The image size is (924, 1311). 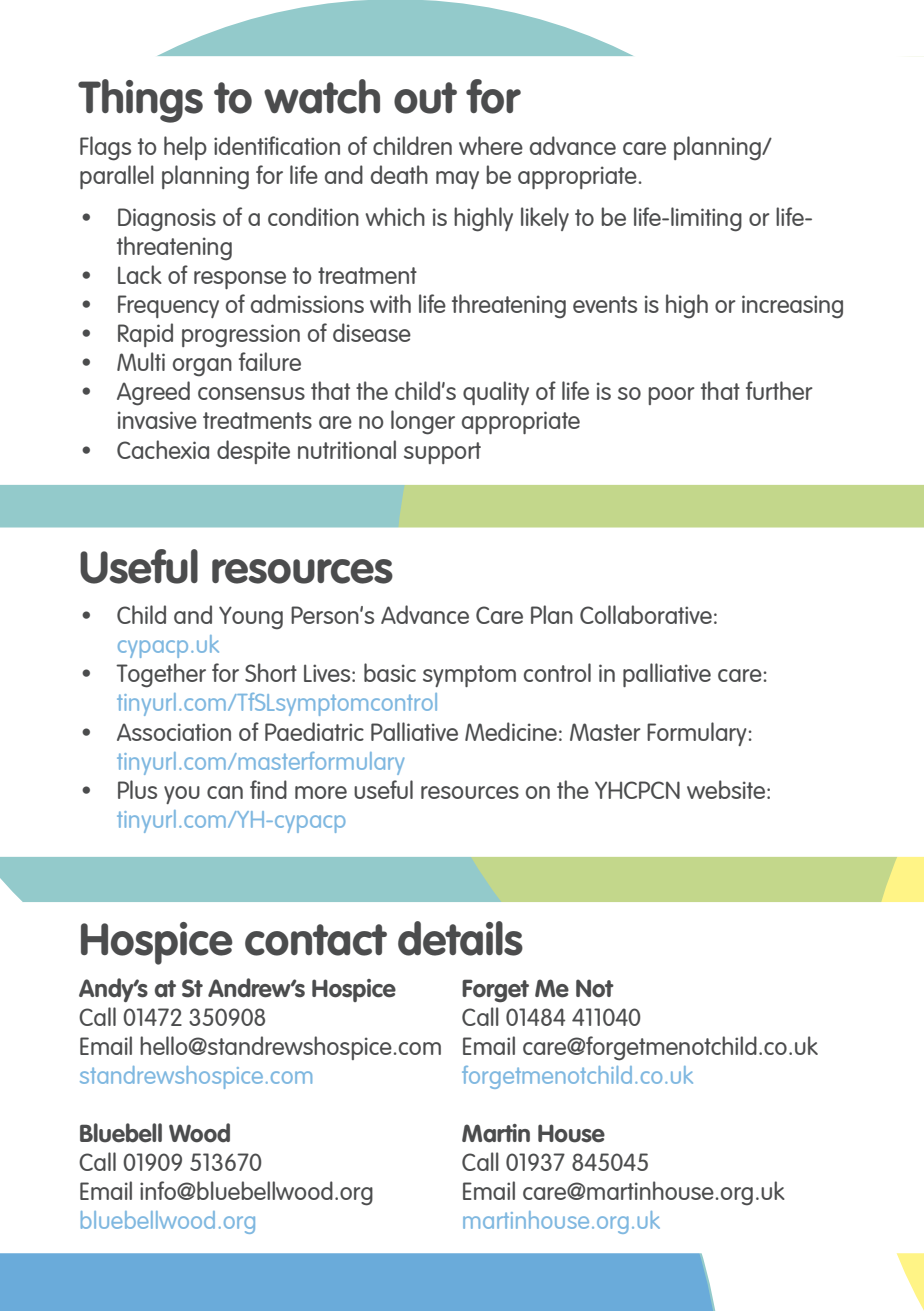 I want to click on poor, so click(x=672, y=396).
